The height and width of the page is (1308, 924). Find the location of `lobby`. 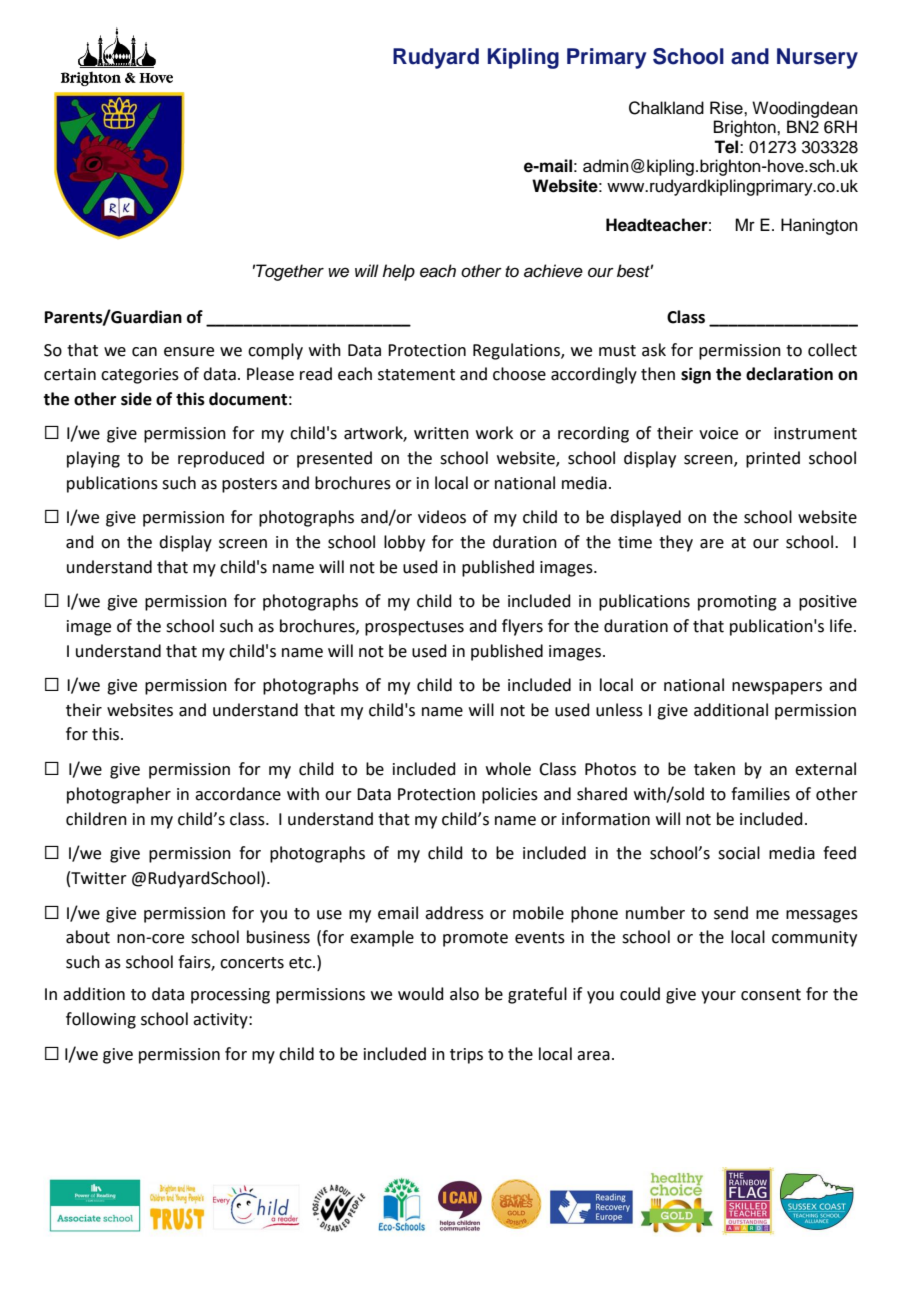

lobby is located at coordinates (404, 543).
